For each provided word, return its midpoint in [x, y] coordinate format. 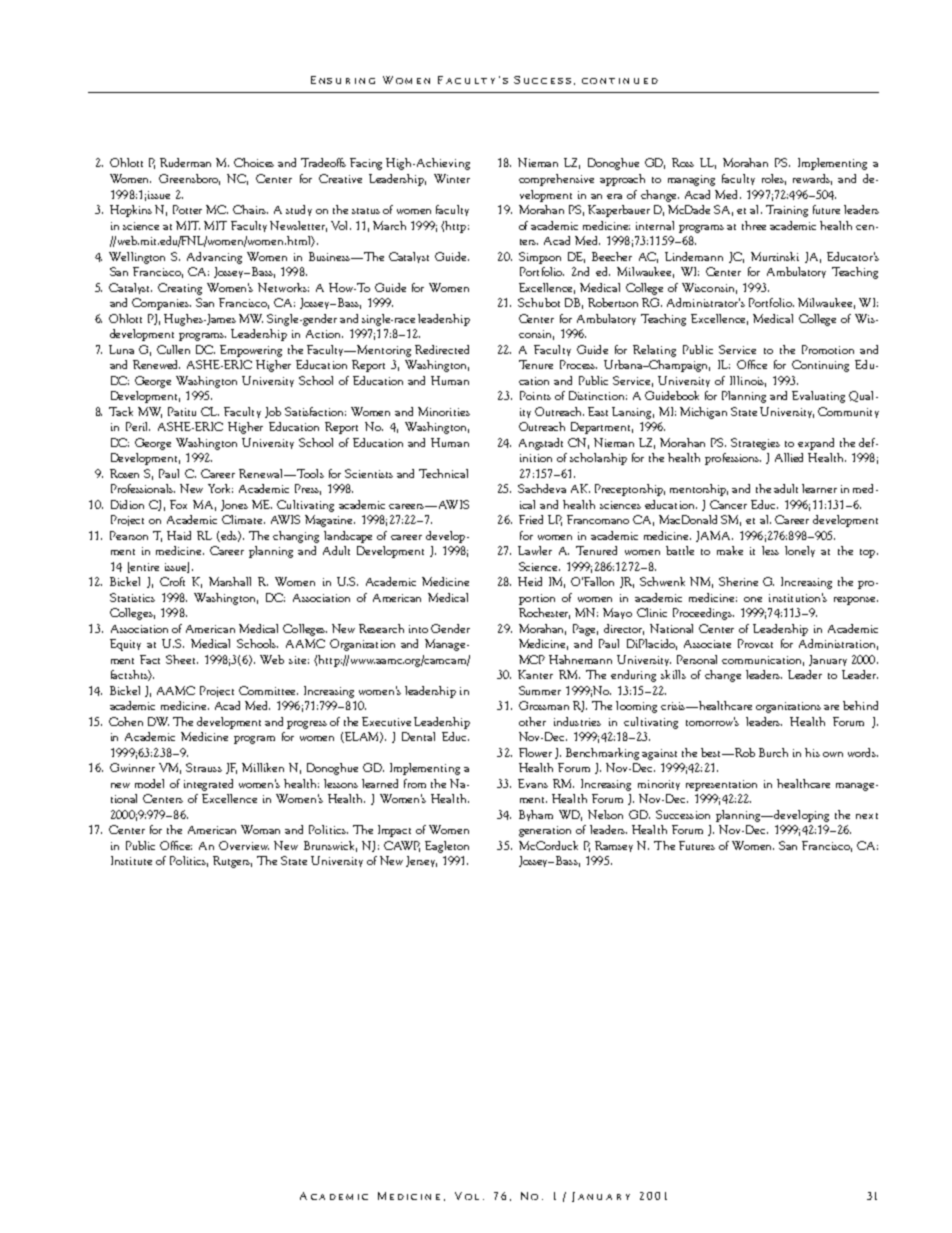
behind [860, 705]
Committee [268, 690]
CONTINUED [620, 81]
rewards [812, 179]
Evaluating [818, 397]
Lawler [535, 550]
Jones [234, 505]
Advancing [214, 258]
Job [273, 412]
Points [535, 395]
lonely [800, 551]
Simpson [540, 258]
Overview [244, 845]
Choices [254, 162]
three [754, 225]
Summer [540, 690]
